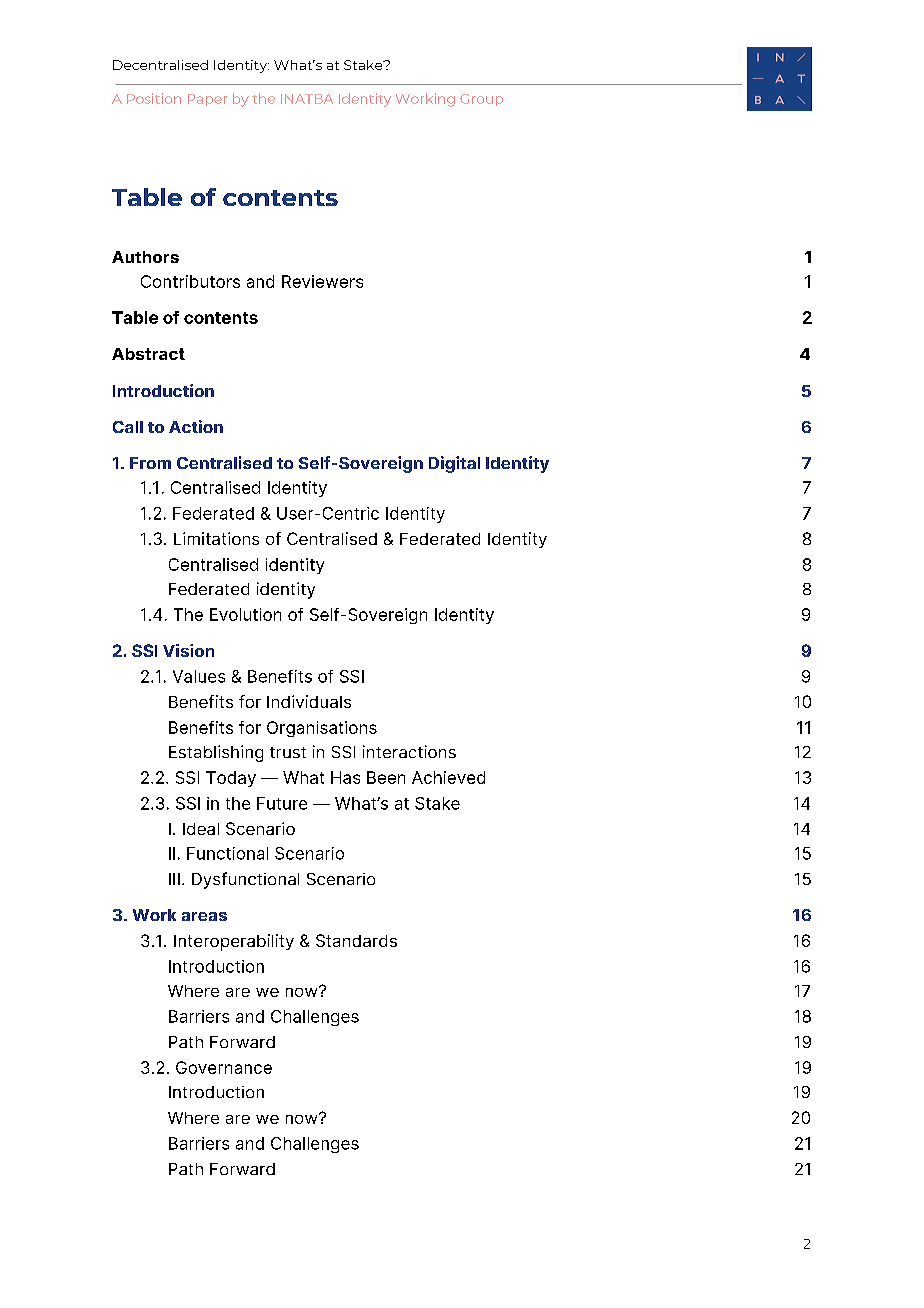 The width and height of the image is (924, 1308). I want to click on Position, so click(154, 98).
